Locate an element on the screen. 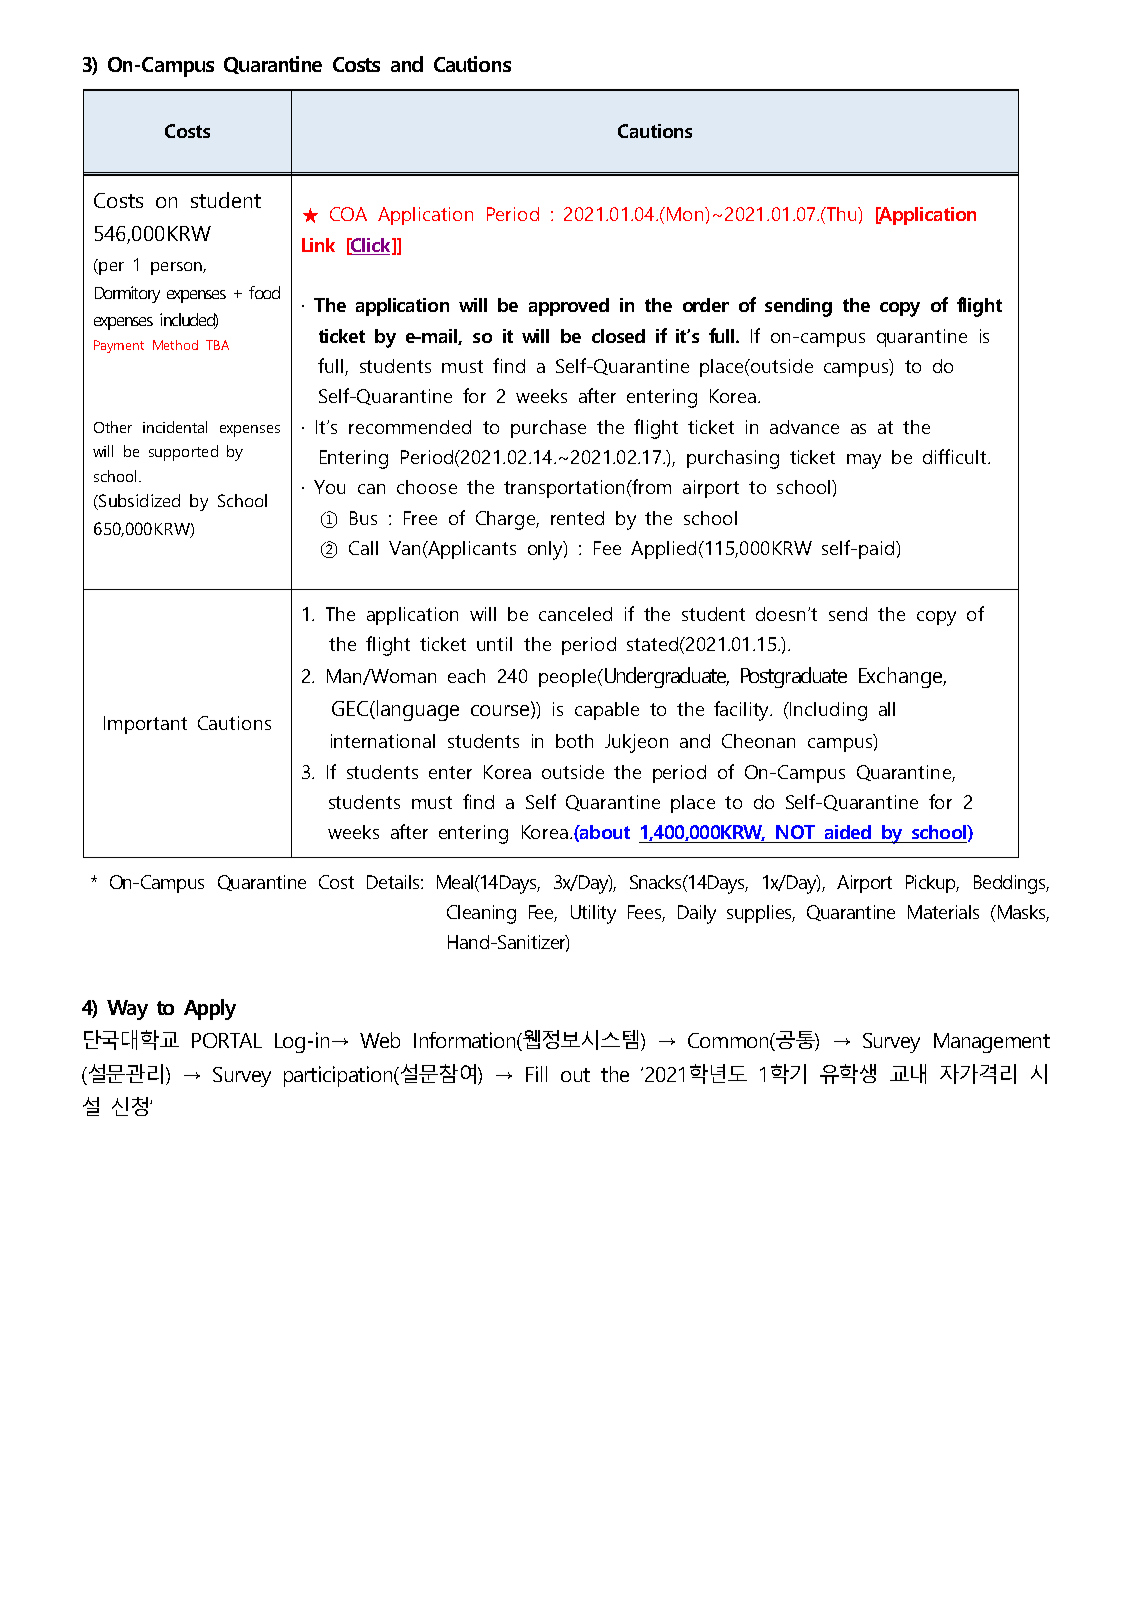 The height and width of the screenshot is (1598, 1131). Fill is located at coordinates (536, 1074).
